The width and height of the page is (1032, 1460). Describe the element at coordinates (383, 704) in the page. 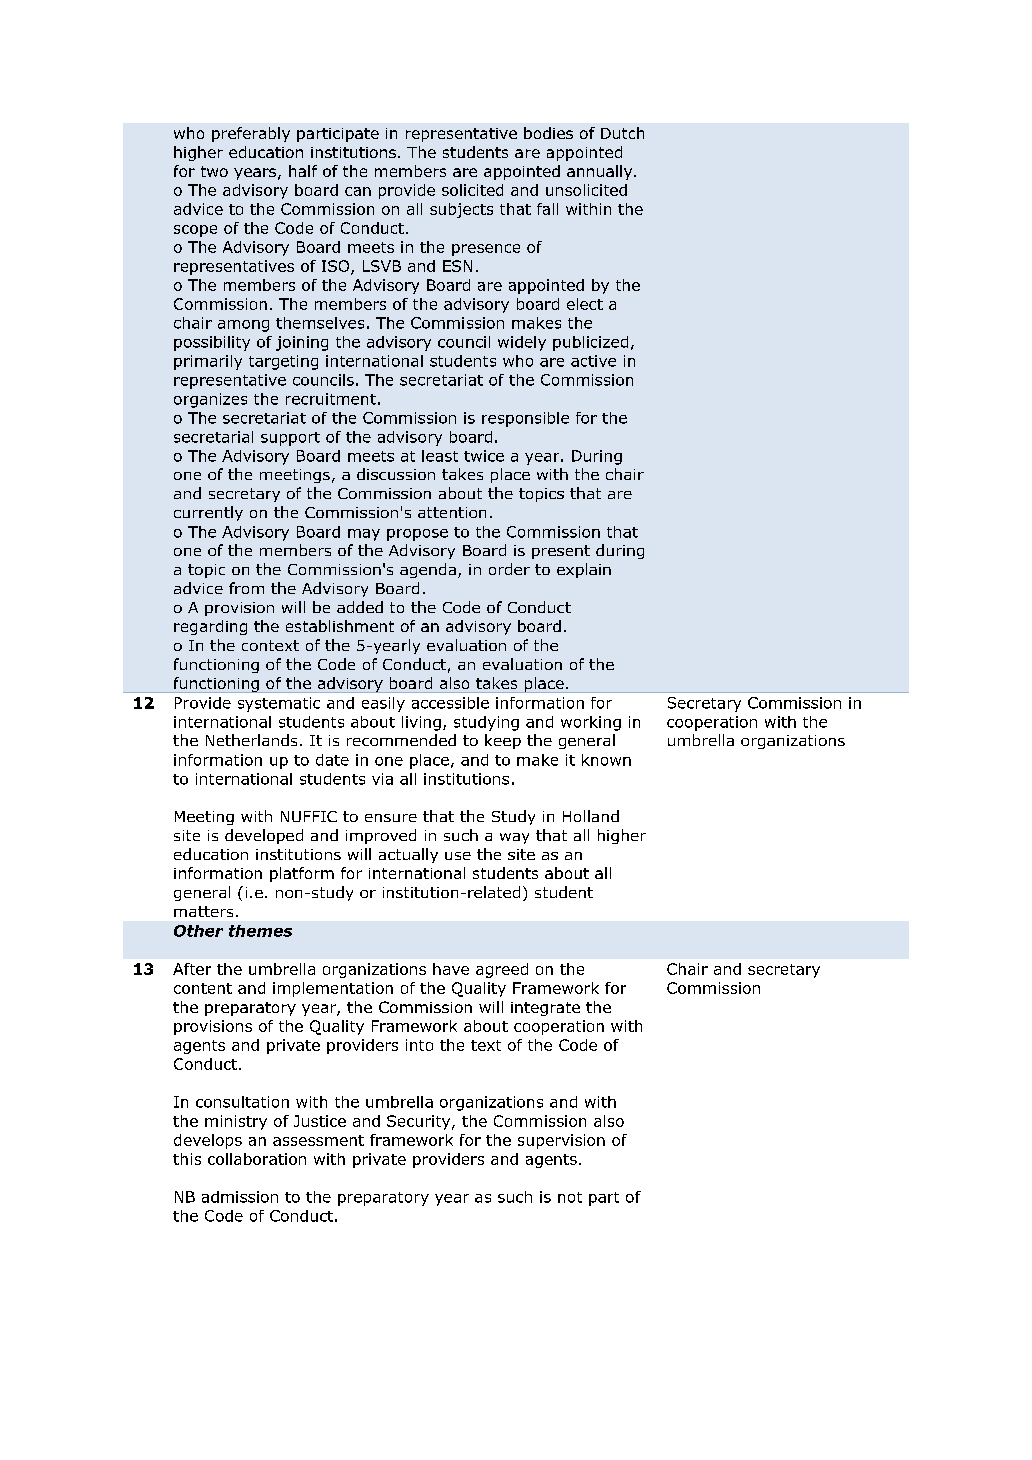

I see `easily` at that location.
